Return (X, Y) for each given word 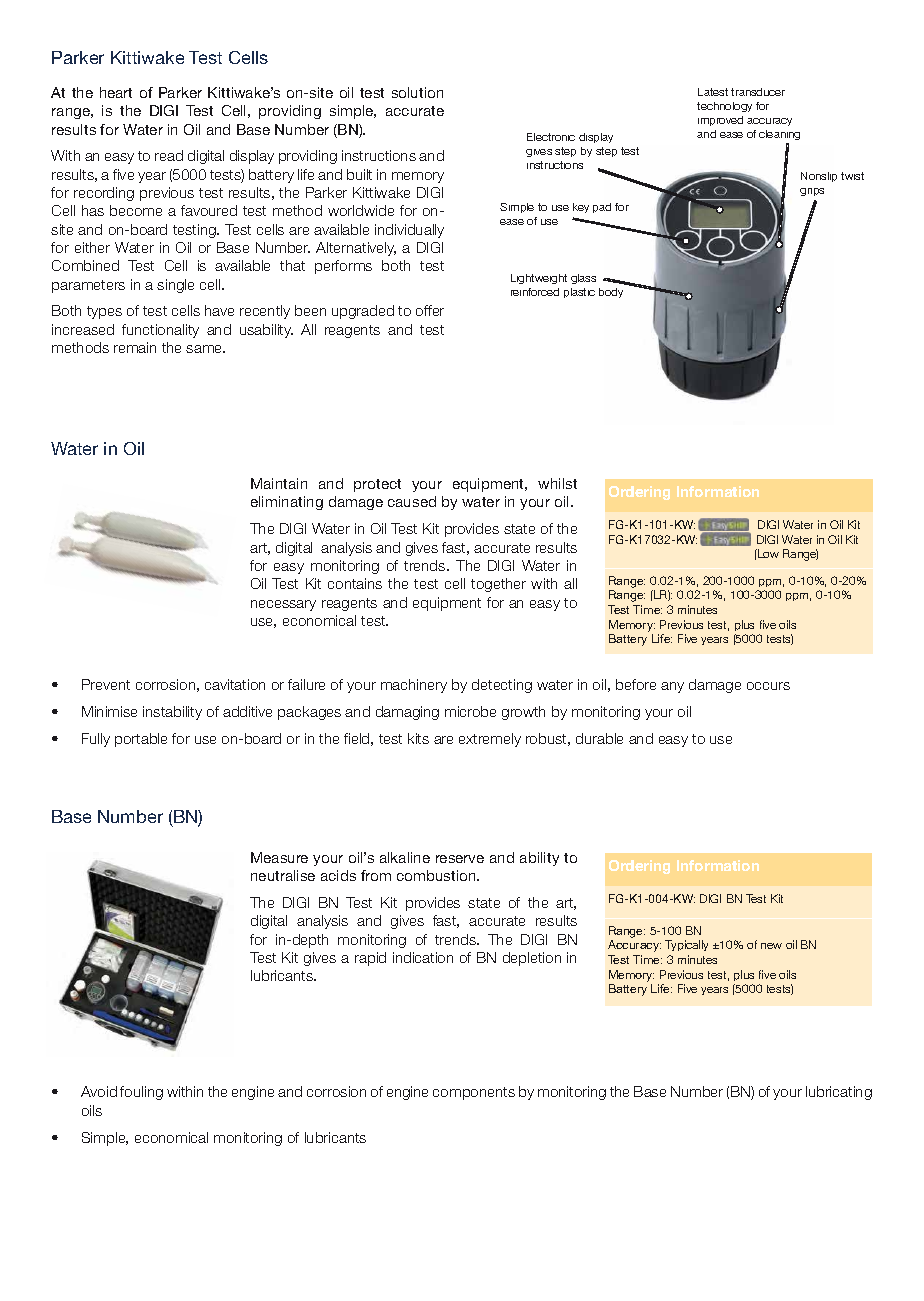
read (169, 155)
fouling (141, 1093)
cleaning (779, 135)
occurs (768, 686)
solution (417, 92)
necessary (283, 605)
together (498, 585)
